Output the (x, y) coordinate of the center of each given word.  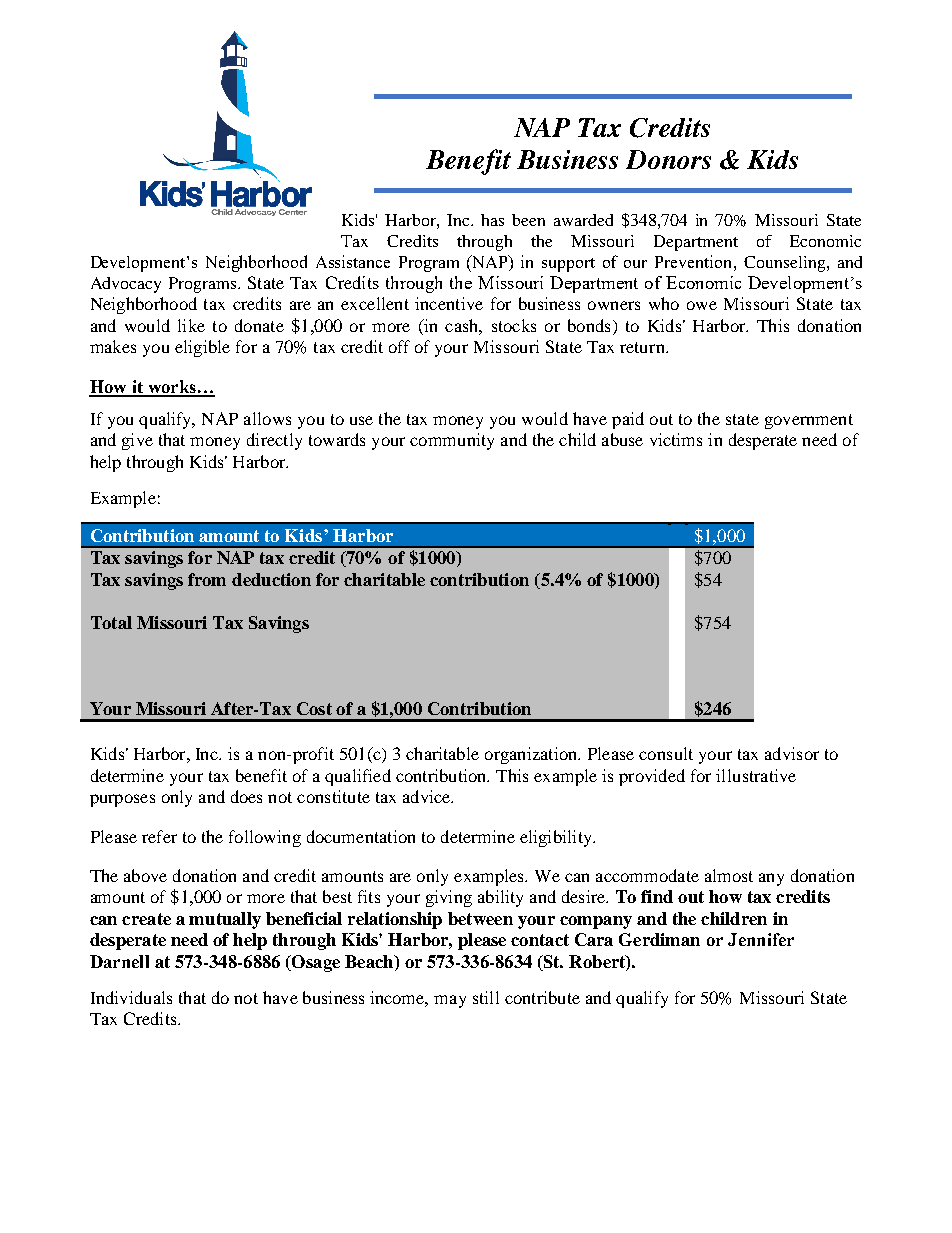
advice (428, 796)
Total (111, 622)
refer (159, 836)
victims (676, 439)
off (399, 346)
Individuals (131, 997)
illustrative (756, 775)
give (137, 441)
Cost (314, 708)
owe (702, 305)
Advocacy (126, 285)
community (452, 441)
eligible (202, 348)
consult (666, 753)
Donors (668, 159)
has (492, 220)
